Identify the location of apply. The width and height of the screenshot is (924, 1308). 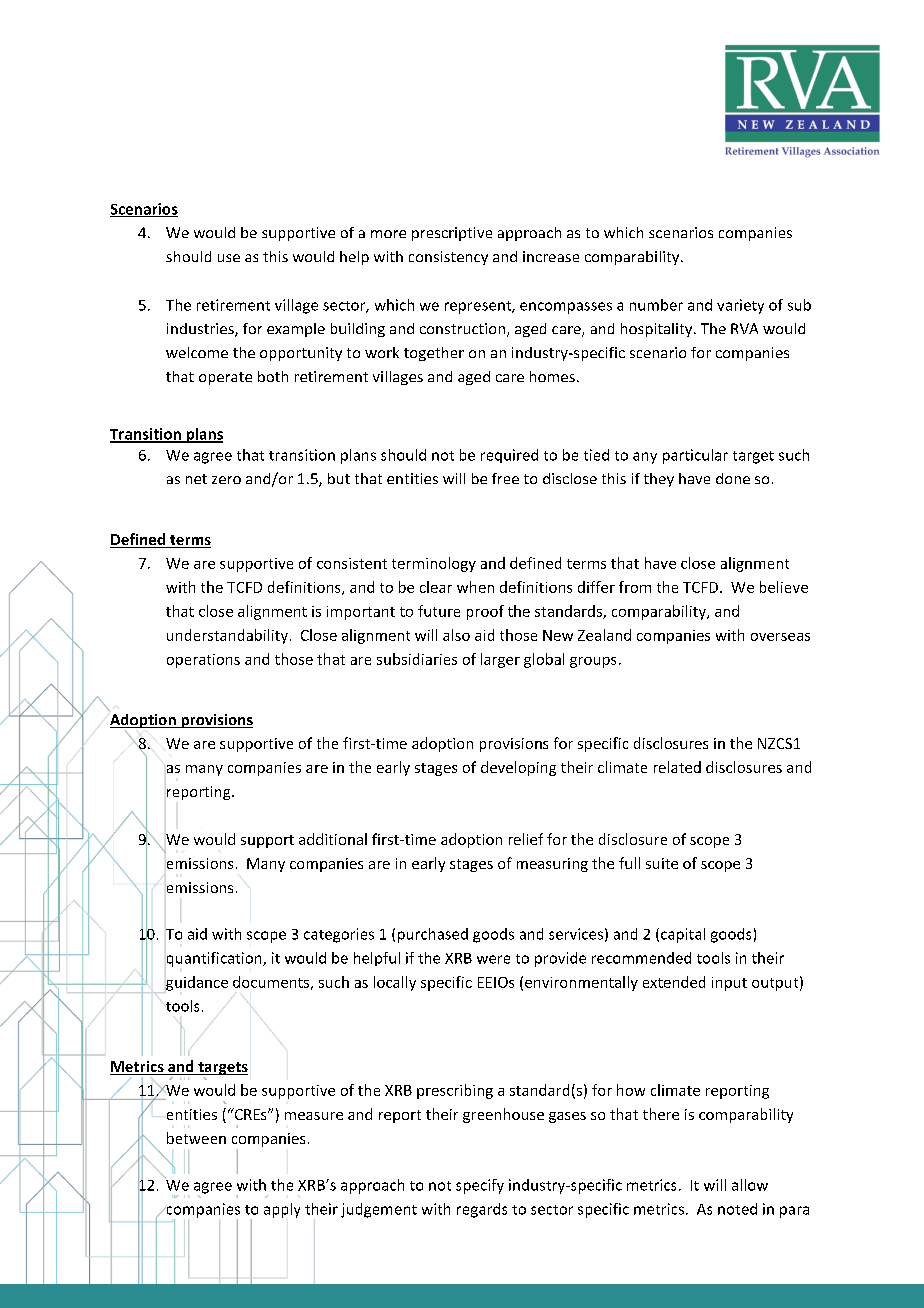
(282, 1210).
